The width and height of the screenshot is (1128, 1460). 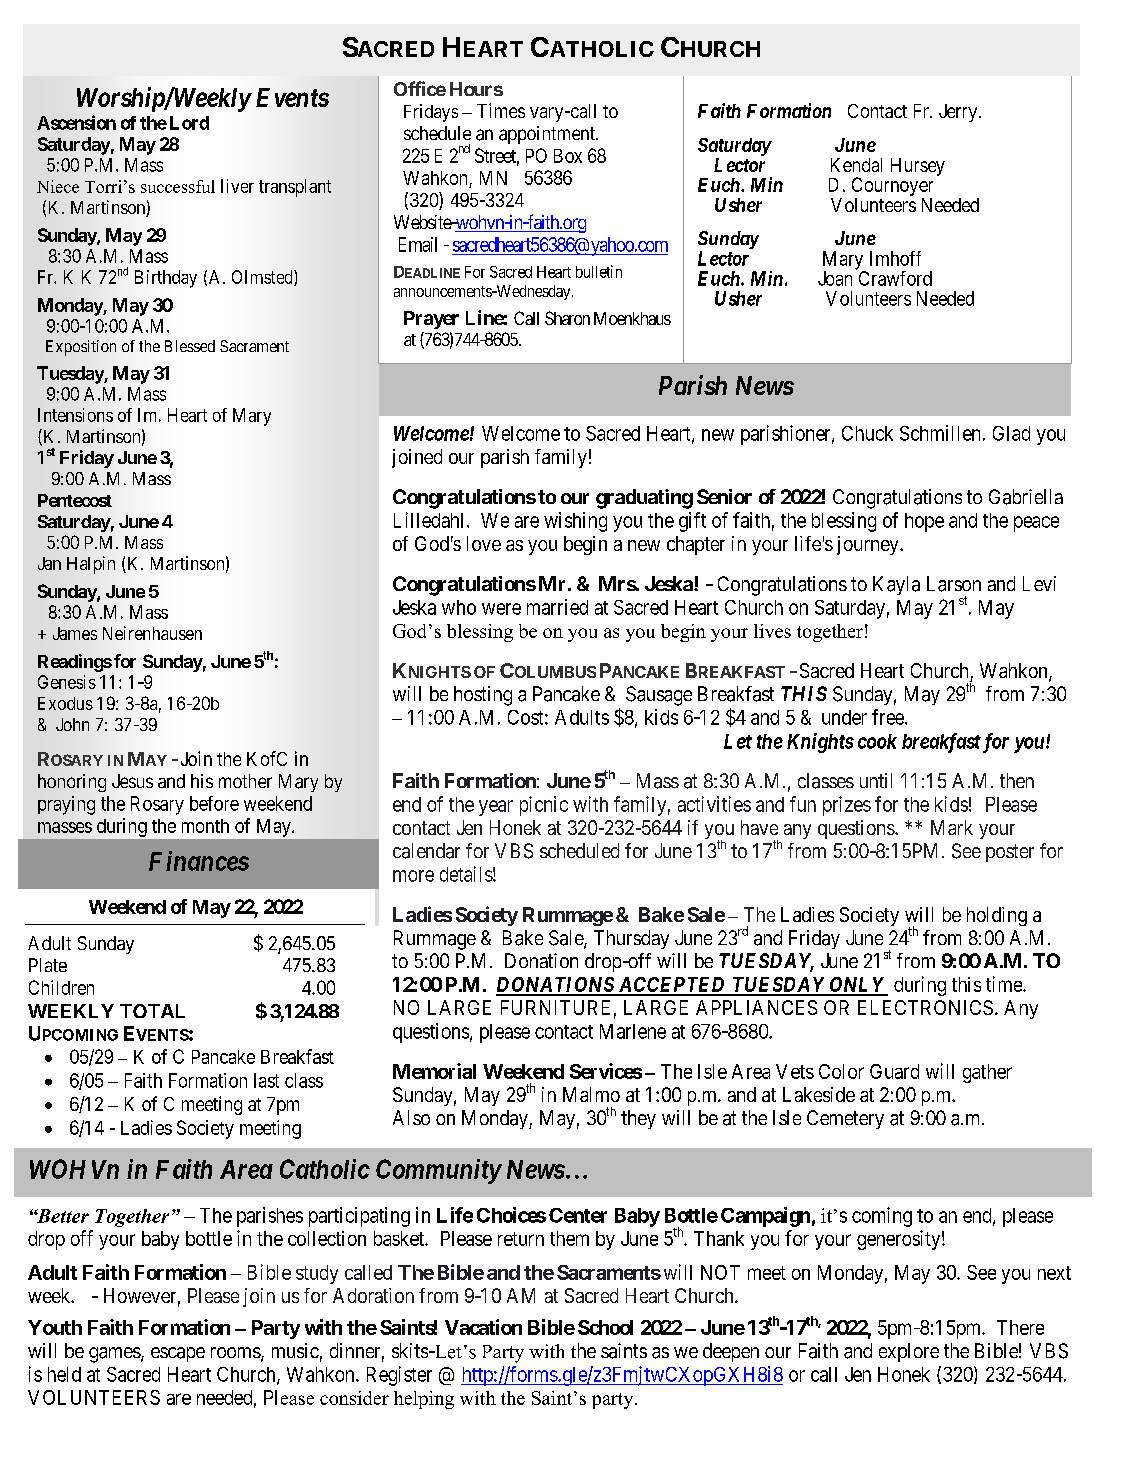 What do you see at coordinates (631, 939) in the screenshot?
I see `Thursday` at bounding box center [631, 939].
